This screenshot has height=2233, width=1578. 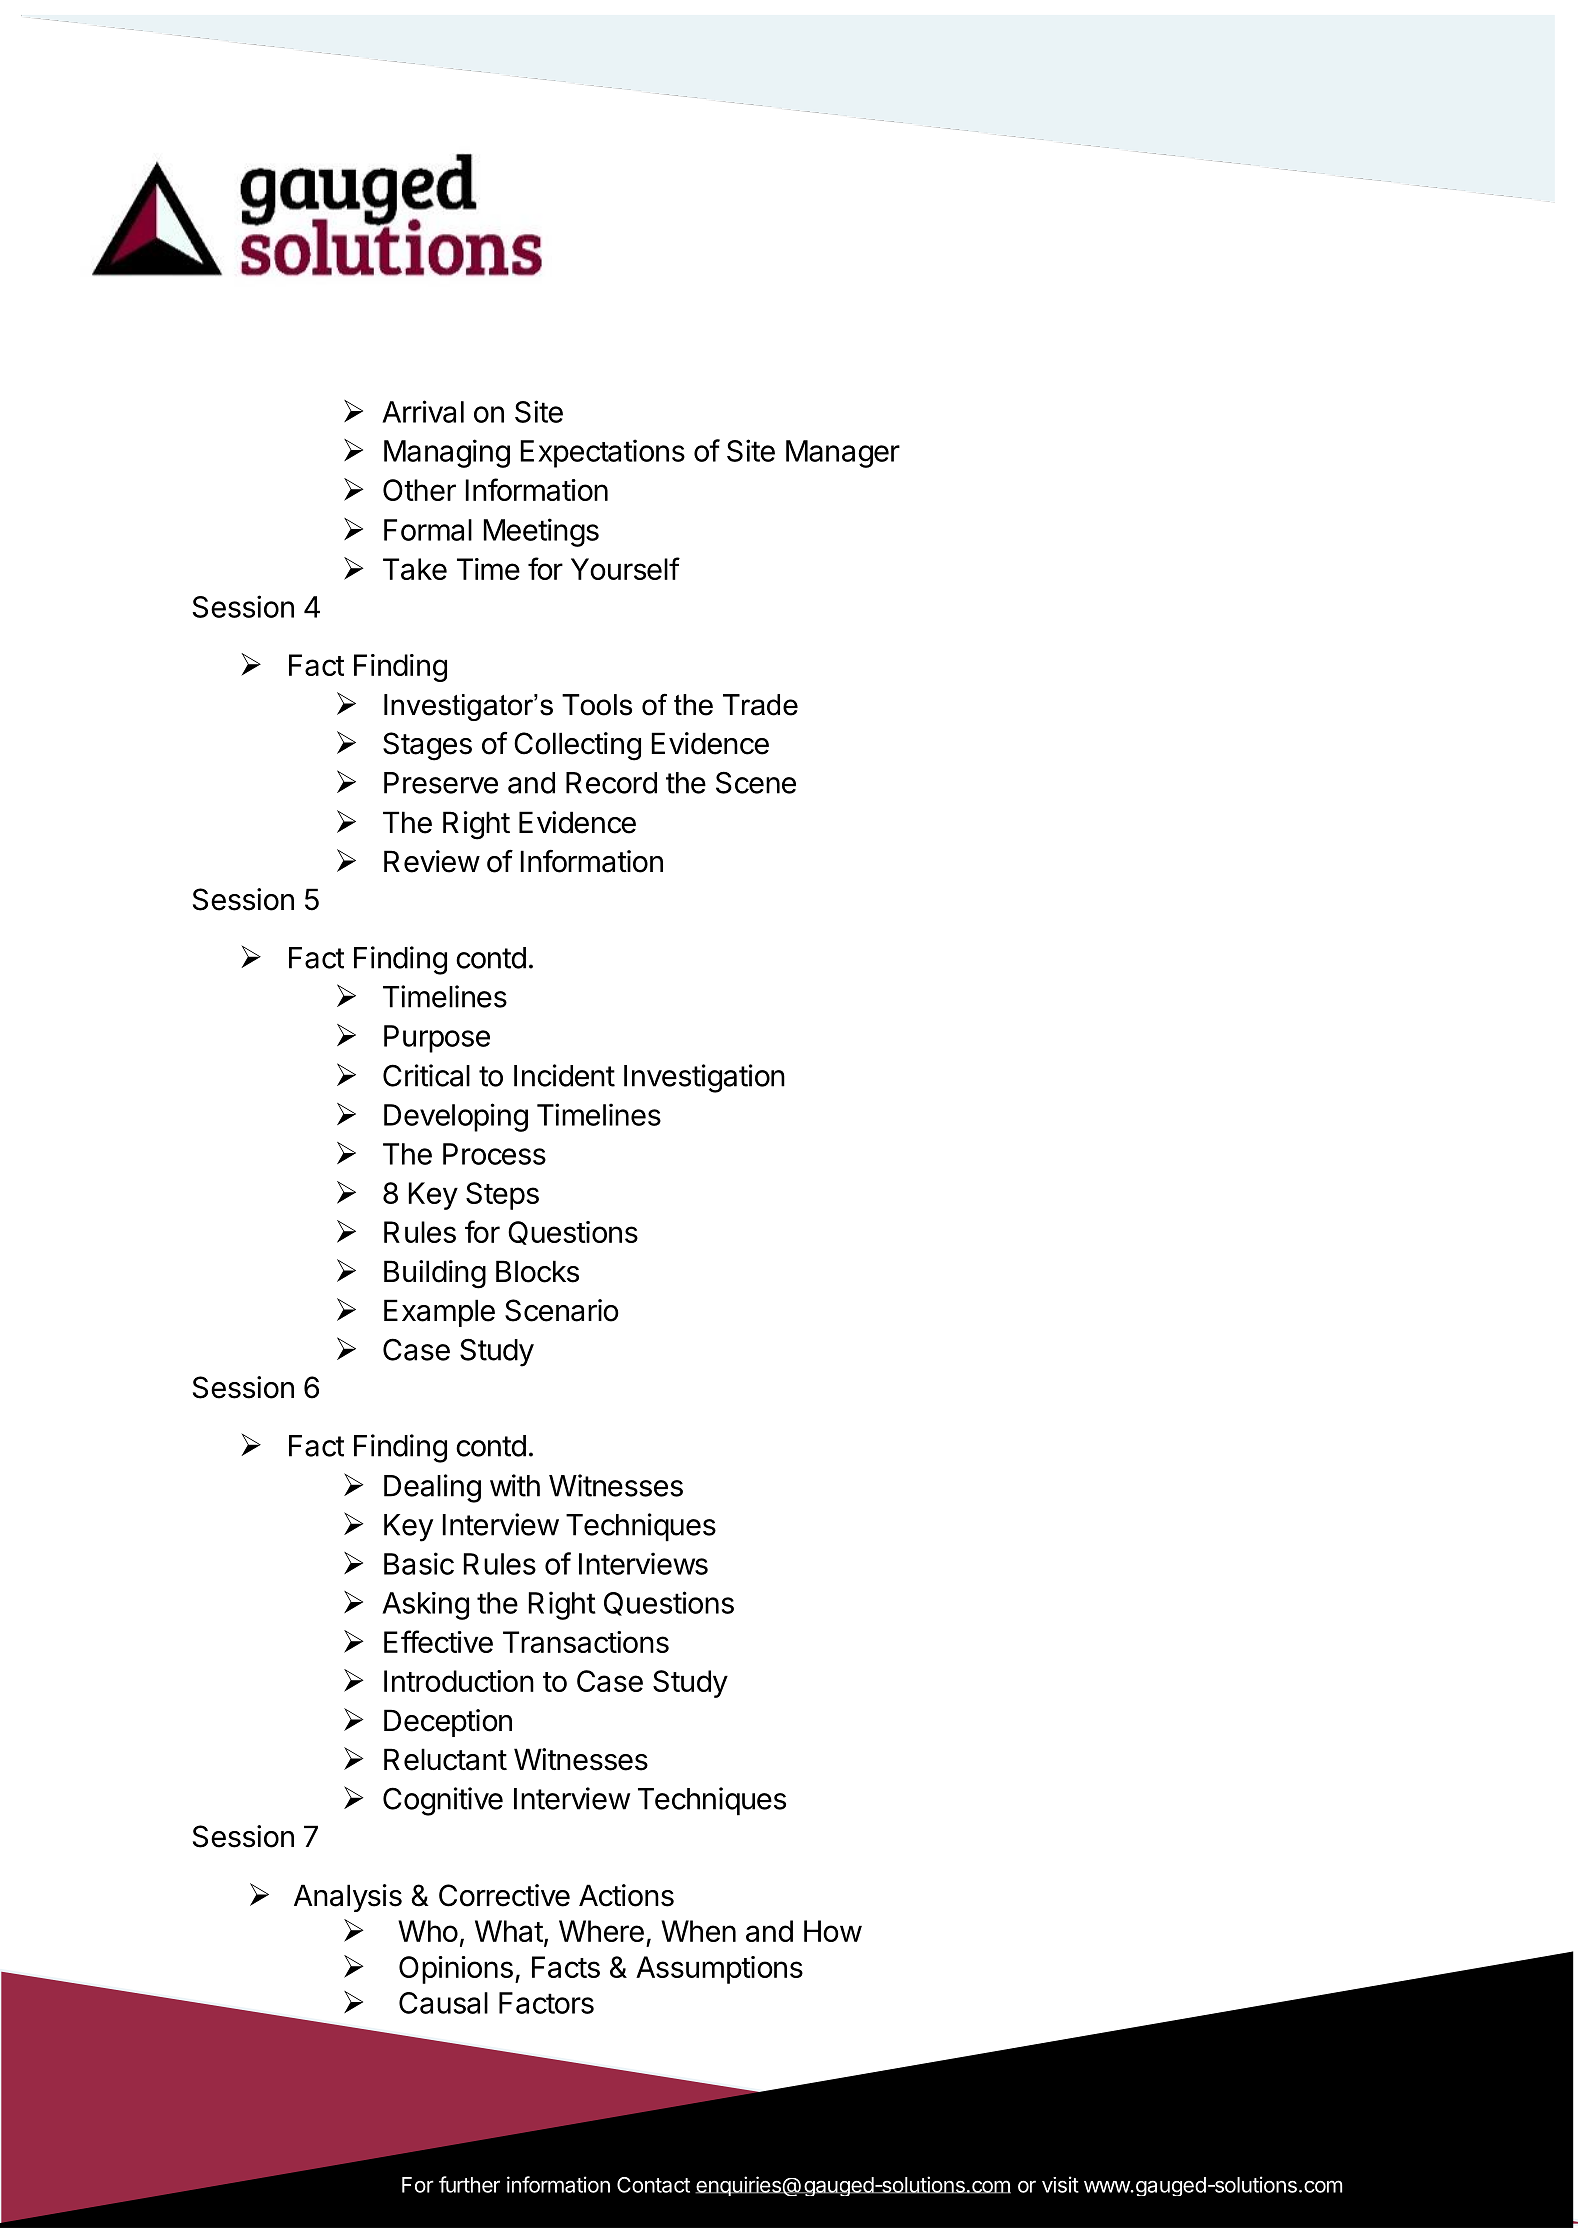 What do you see at coordinates (704, 1078) in the screenshot?
I see `Investigation` at bounding box center [704, 1078].
